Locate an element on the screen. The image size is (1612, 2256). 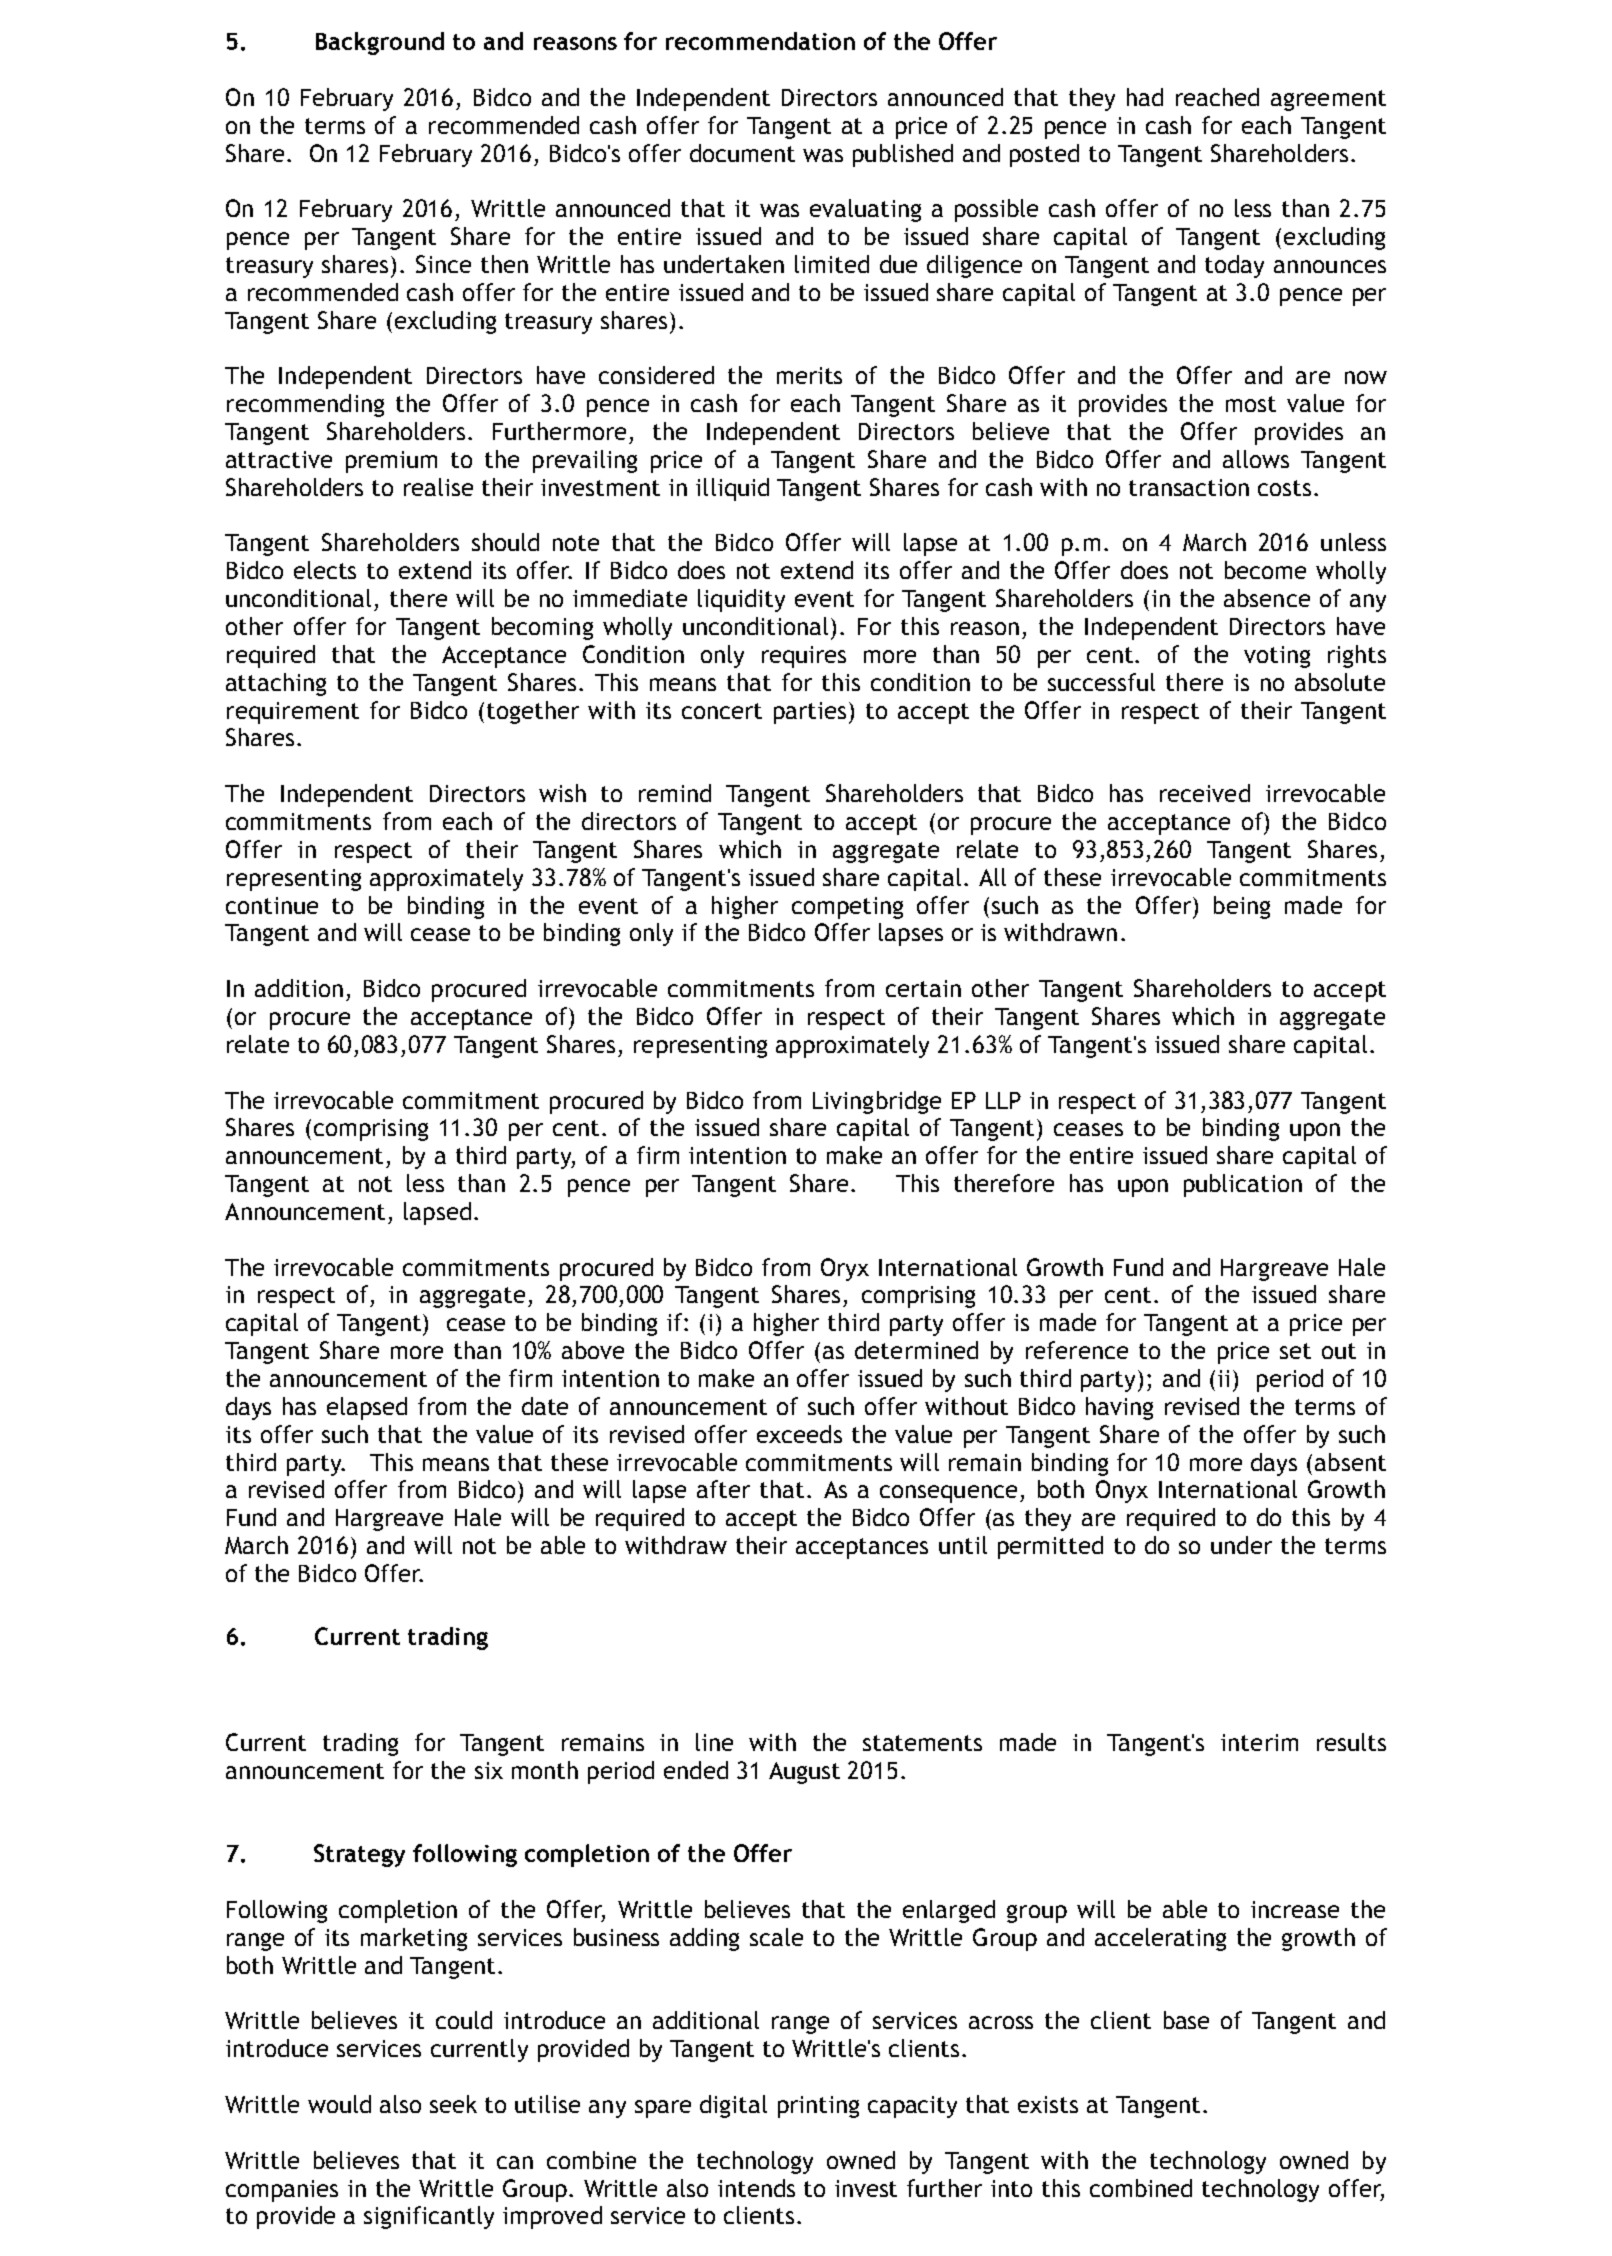
recommendation is located at coordinates (760, 41).
